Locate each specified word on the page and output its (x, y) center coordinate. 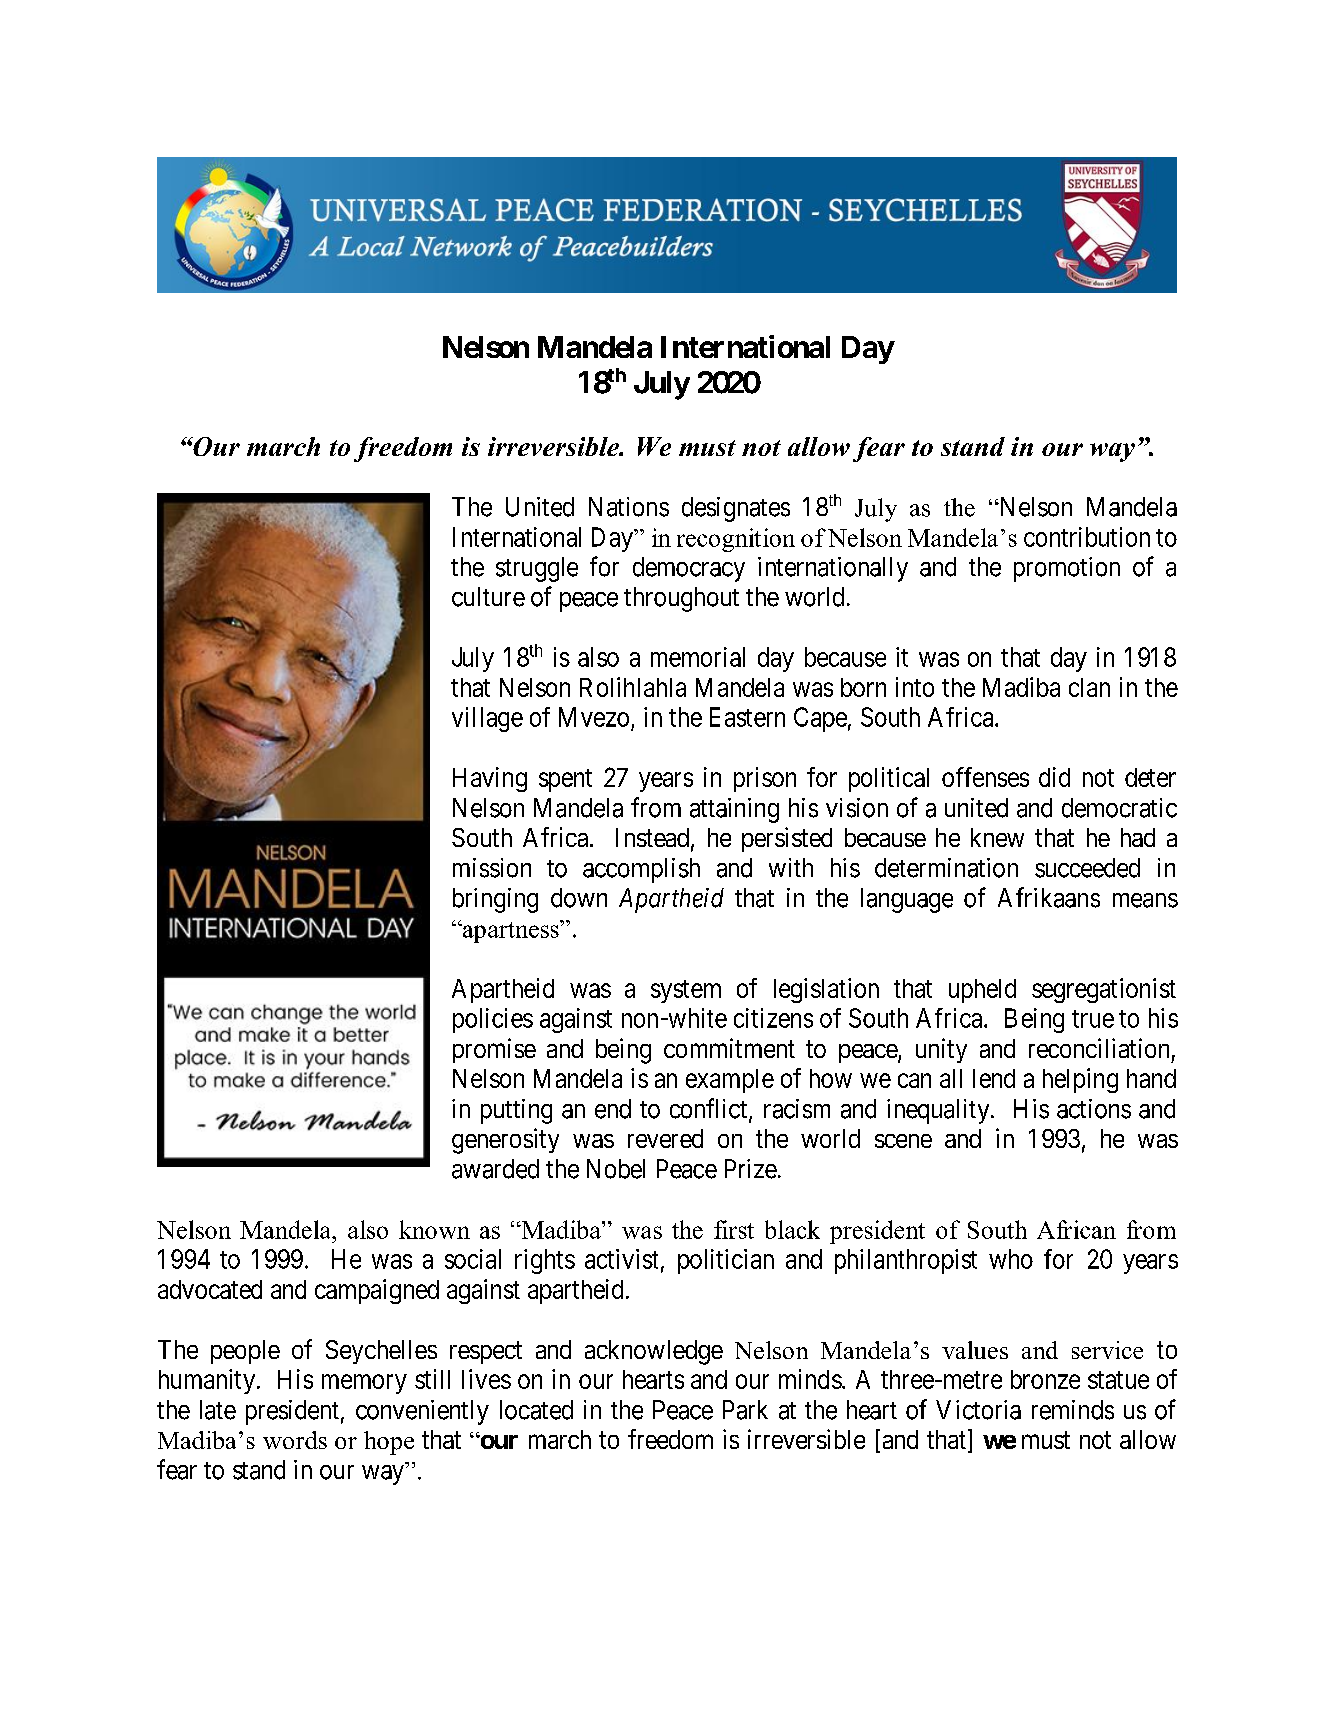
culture (488, 597)
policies (493, 1020)
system (686, 991)
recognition (736, 540)
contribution (1087, 537)
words (295, 1440)
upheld (982, 991)
